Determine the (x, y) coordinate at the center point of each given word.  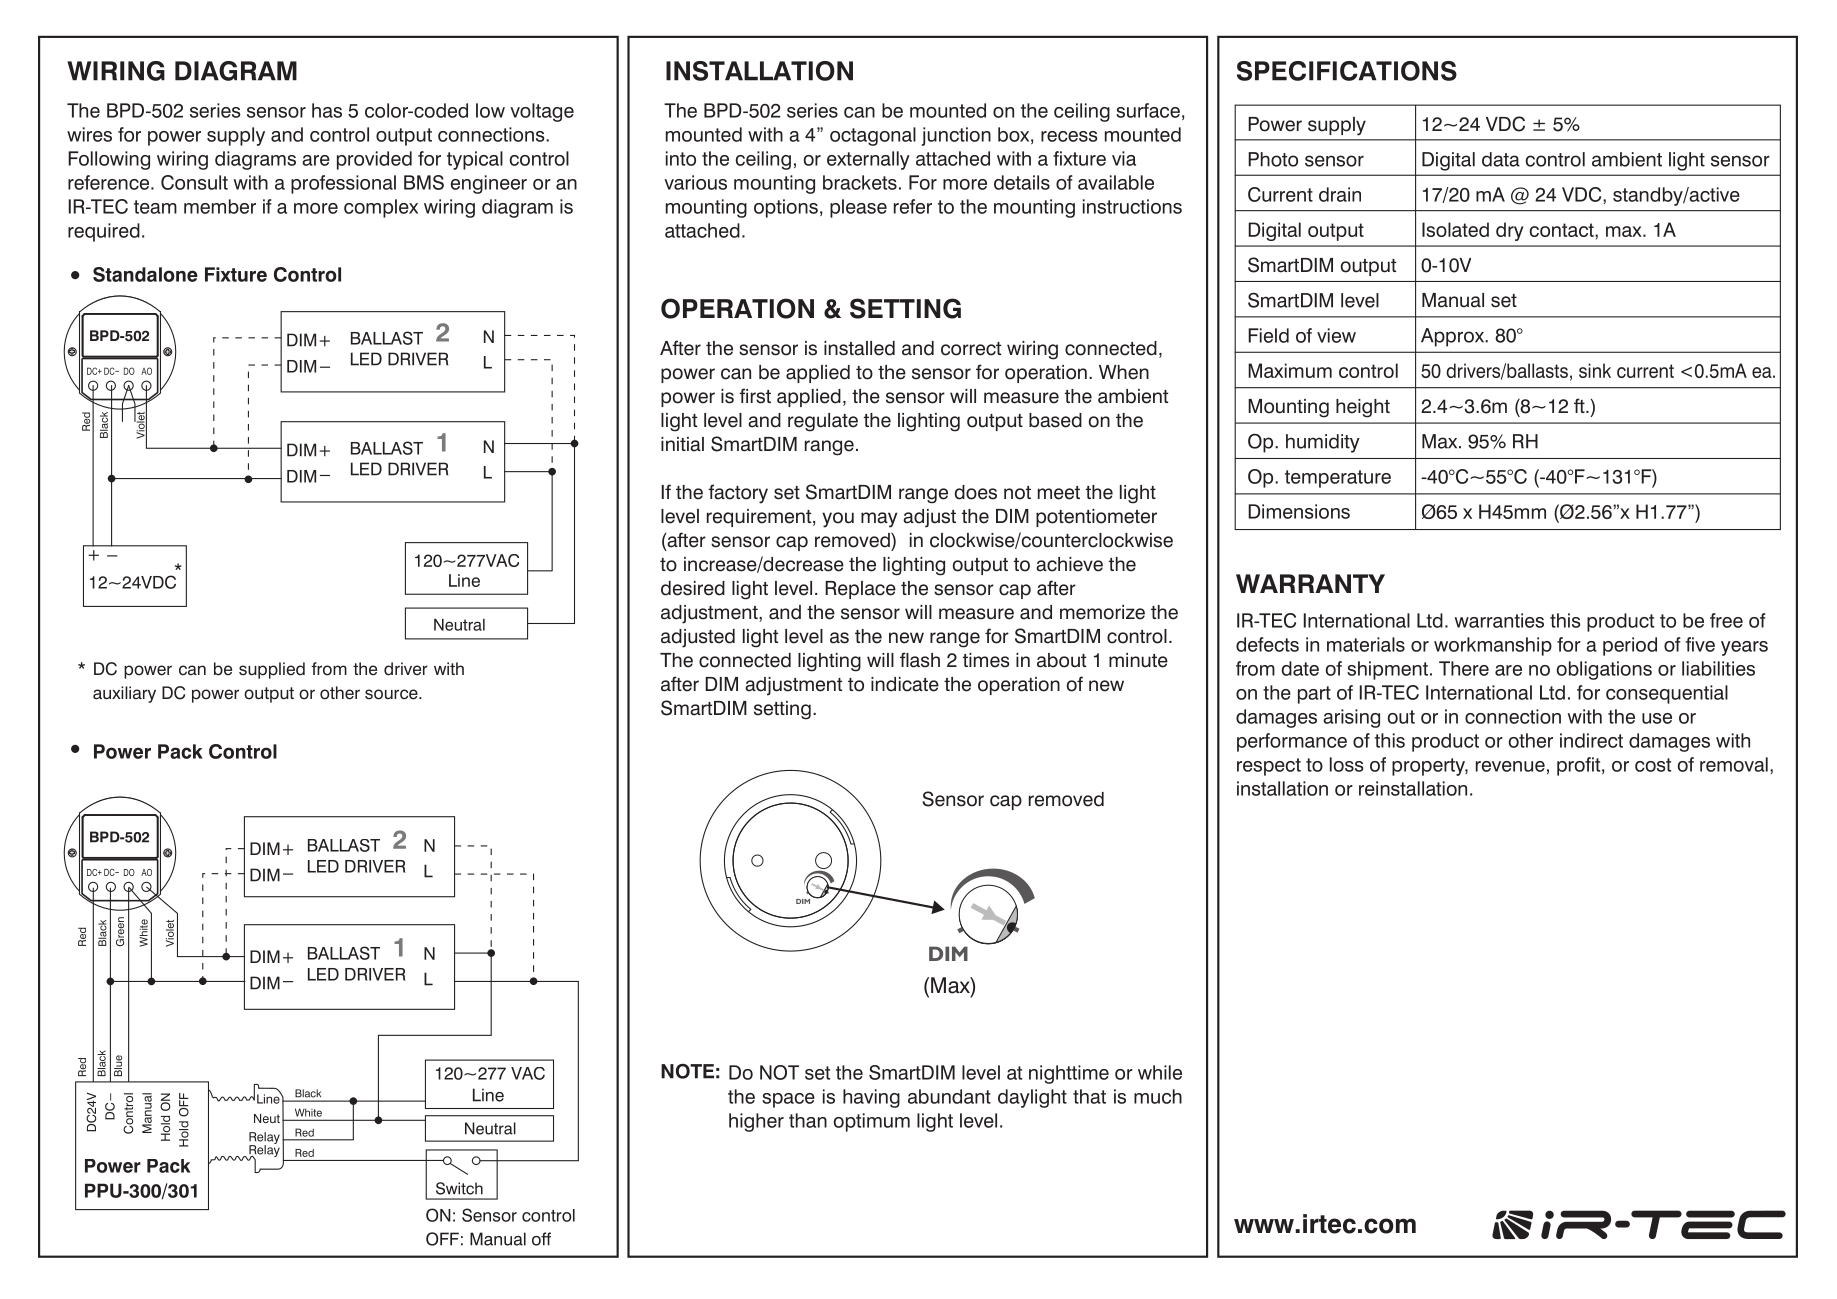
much (1158, 1096)
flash (920, 660)
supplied (272, 670)
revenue (1510, 766)
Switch (459, 1188)
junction (956, 136)
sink (1595, 370)
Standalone (145, 274)
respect (1269, 767)
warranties (1499, 620)
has (327, 110)
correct (971, 349)
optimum (872, 1122)
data (1501, 159)
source (392, 694)
